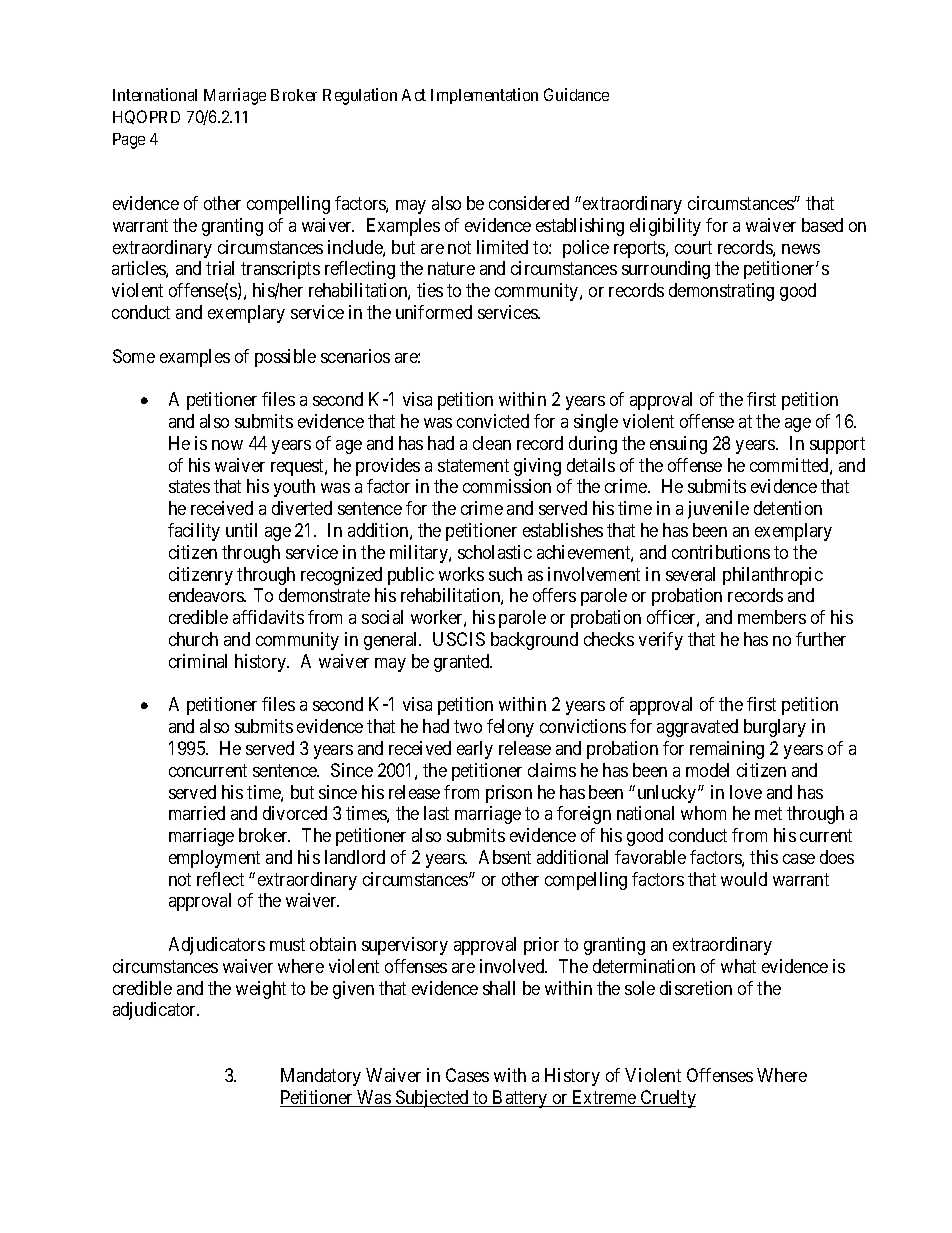 Image resolution: width=952 pixels, height=1233 pixels. I want to click on Page, so click(129, 141).
